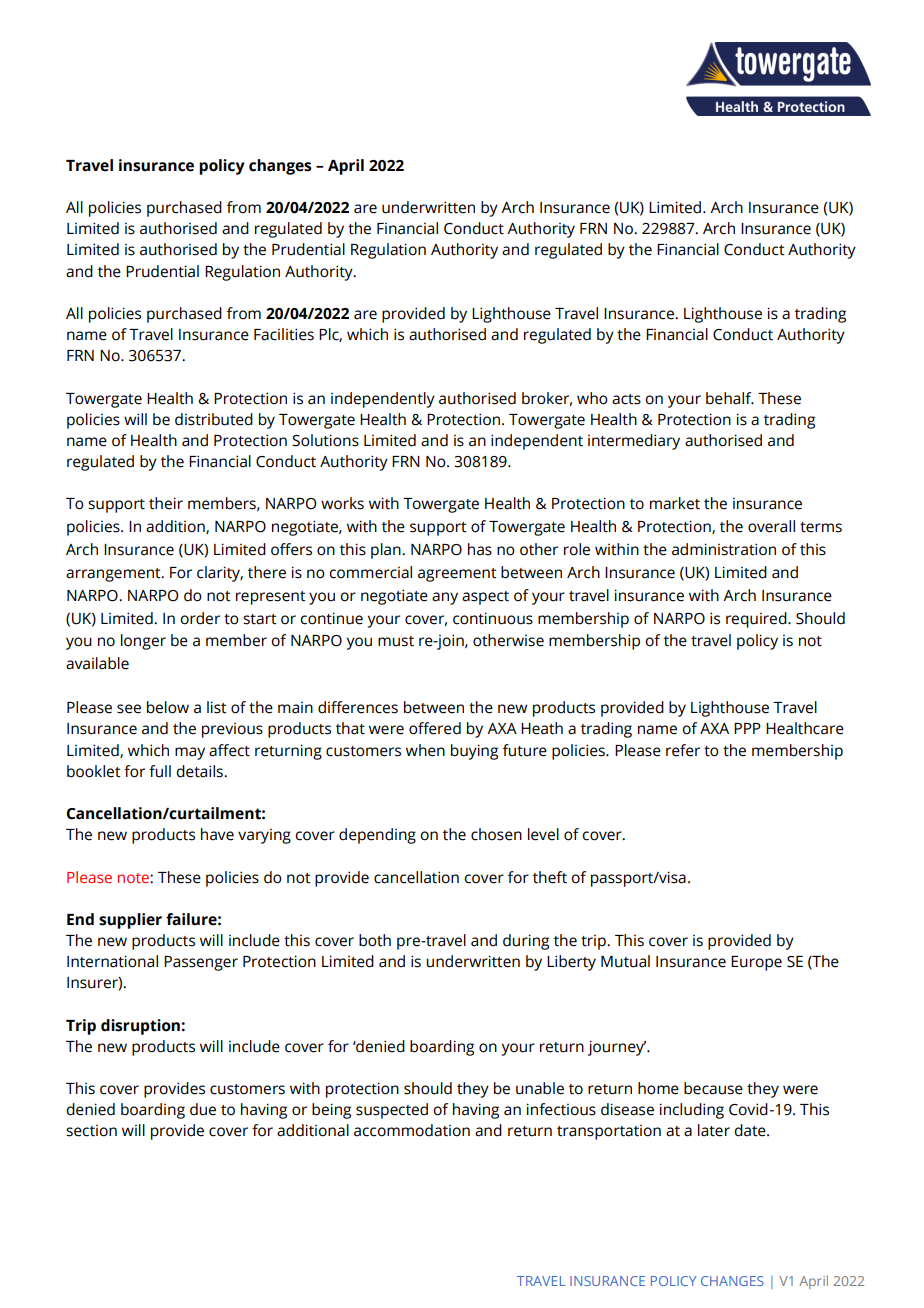 The height and width of the page is (1308, 924). What do you see at coordinates (747, 728) in the page?
I see `PPP` at bounding box center [747, 728].
